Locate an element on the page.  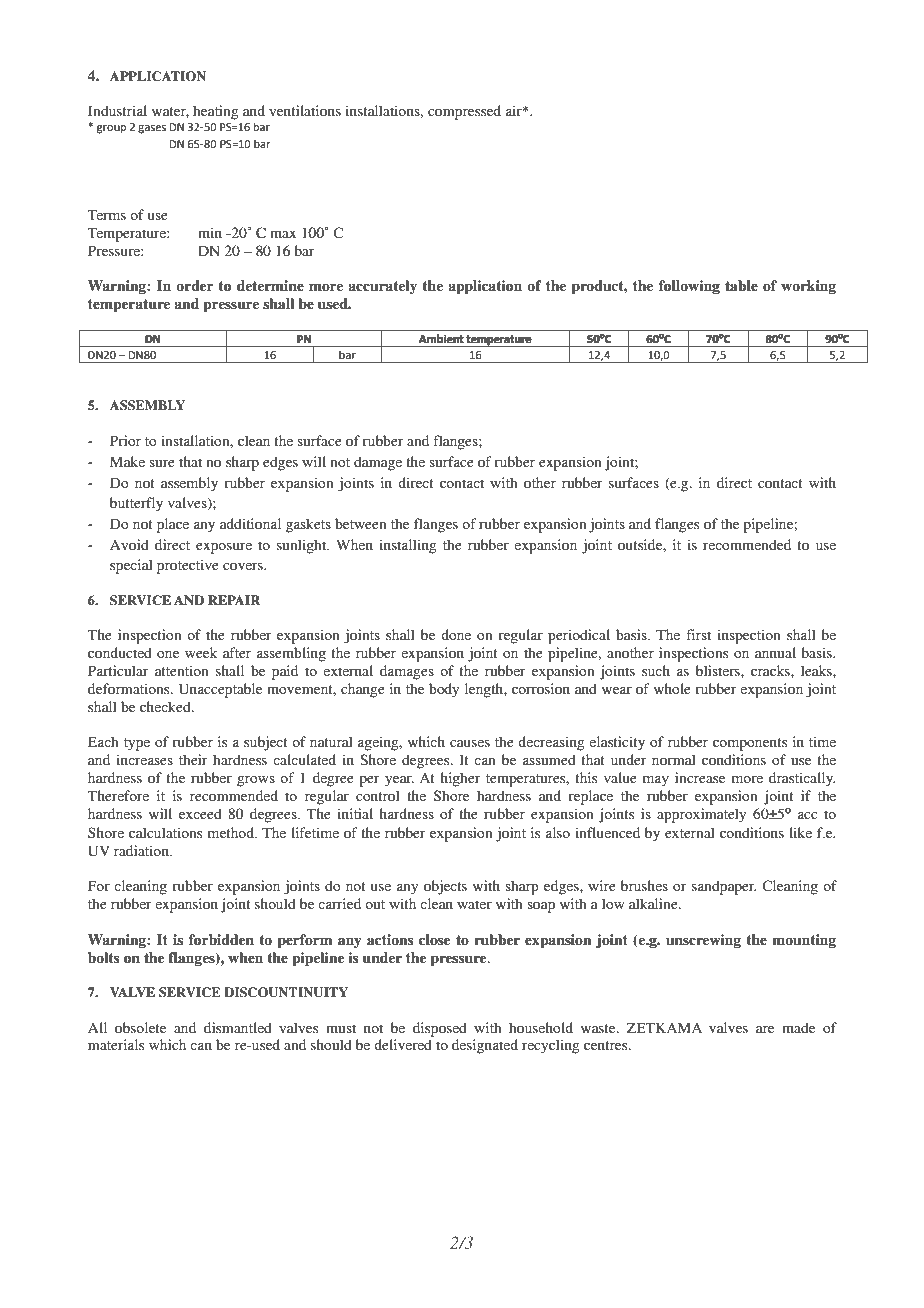
protective is located at coordinates (188, 566).
